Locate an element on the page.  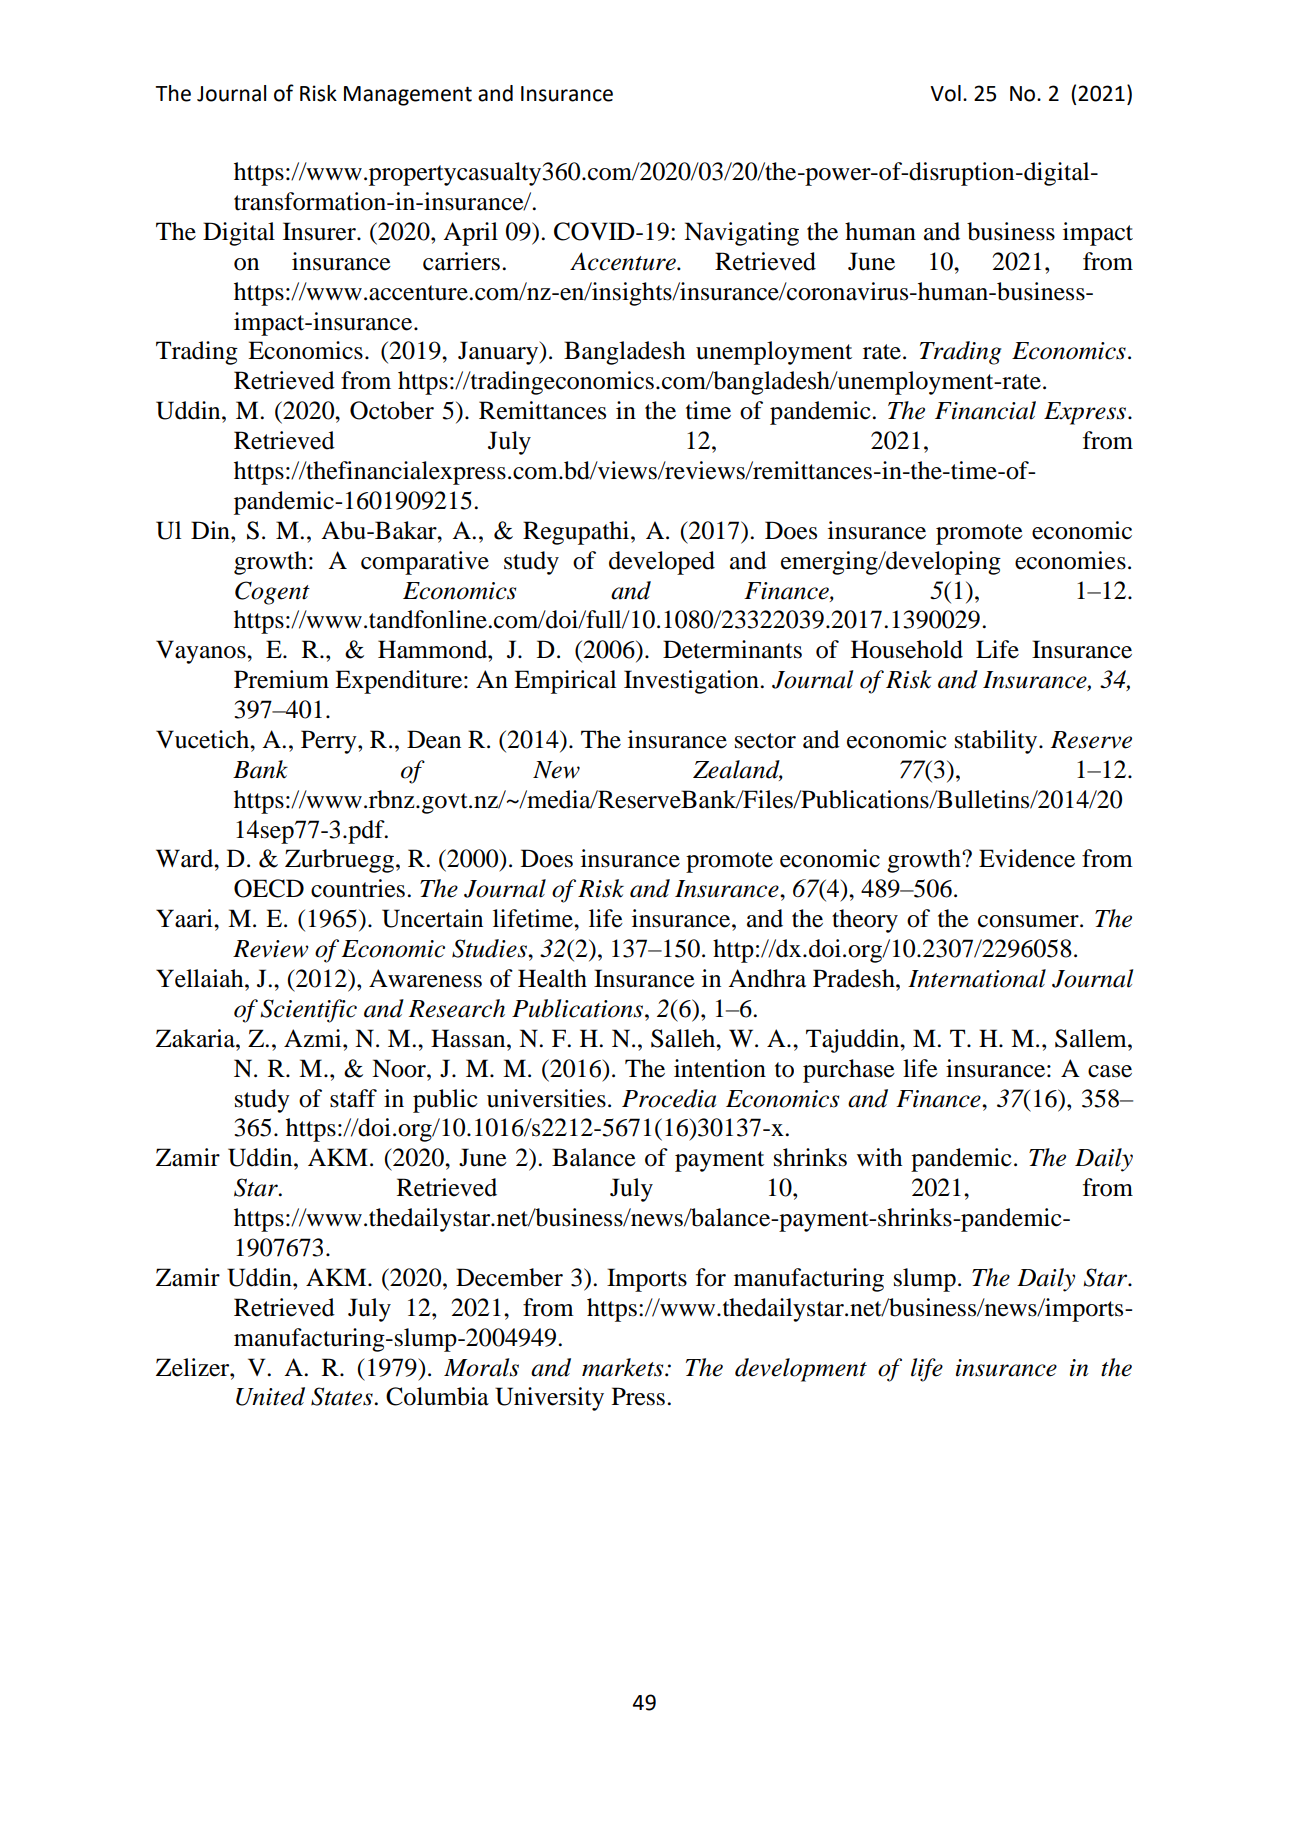
development is located at coordinates (801, 1370).
